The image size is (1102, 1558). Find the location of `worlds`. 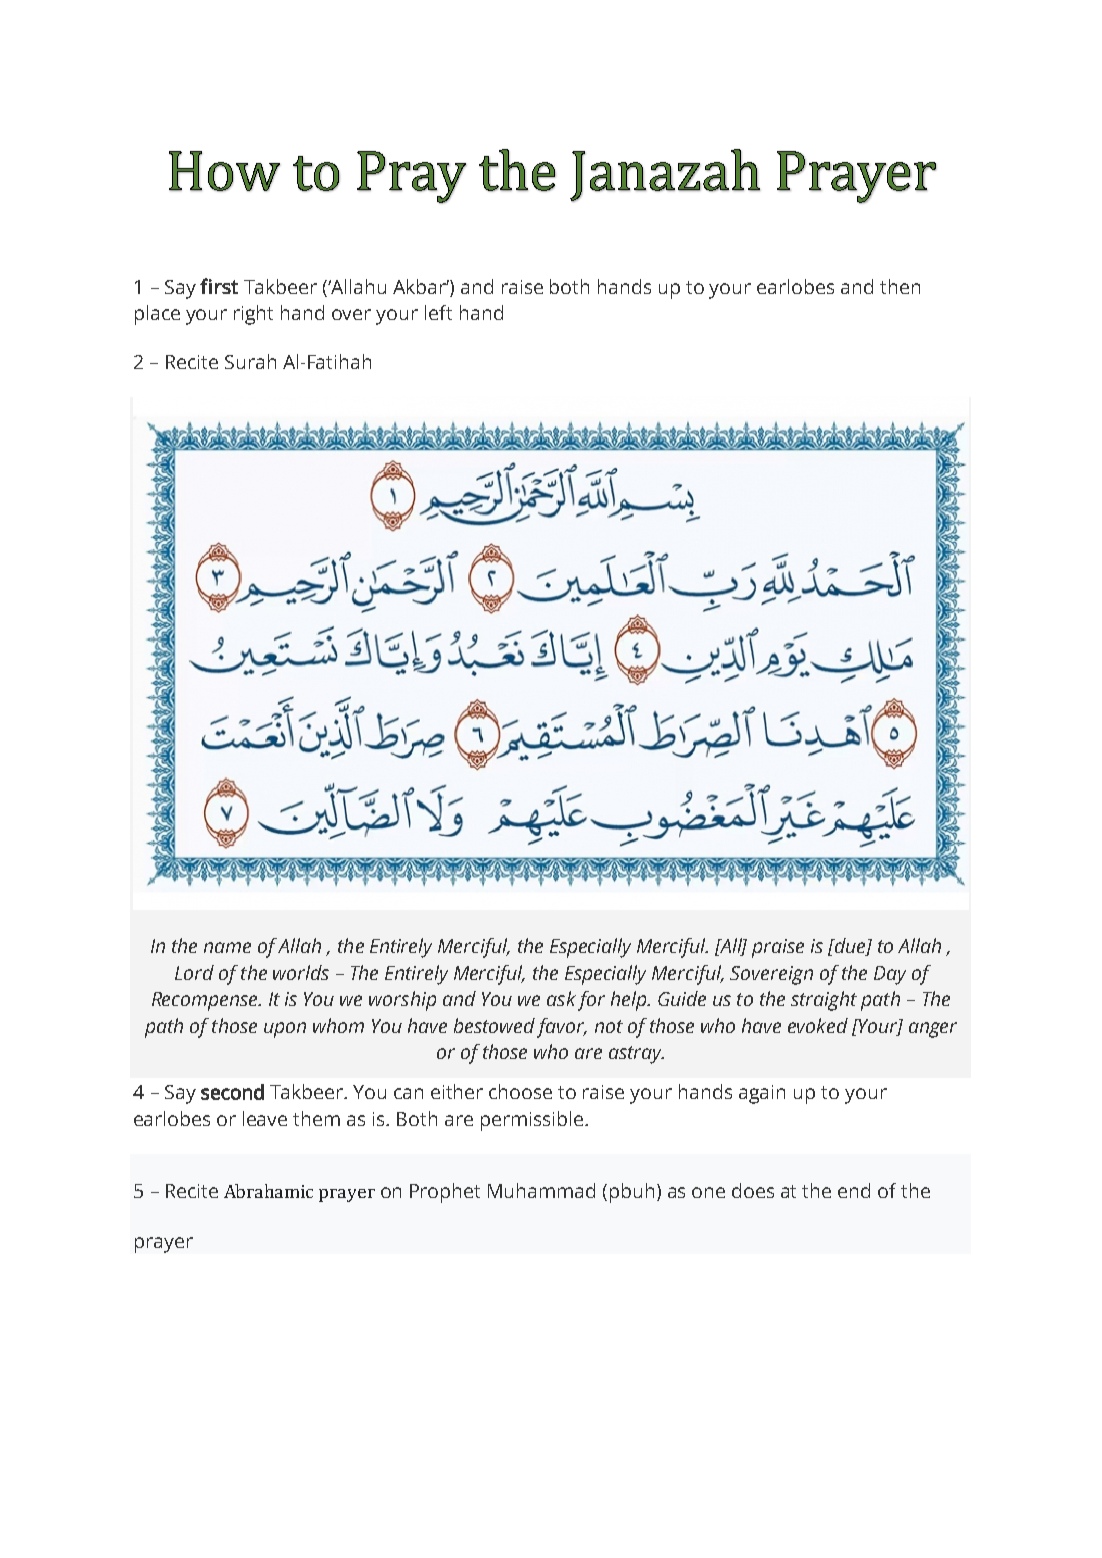

worlds is located at coordinates (301, 972).
